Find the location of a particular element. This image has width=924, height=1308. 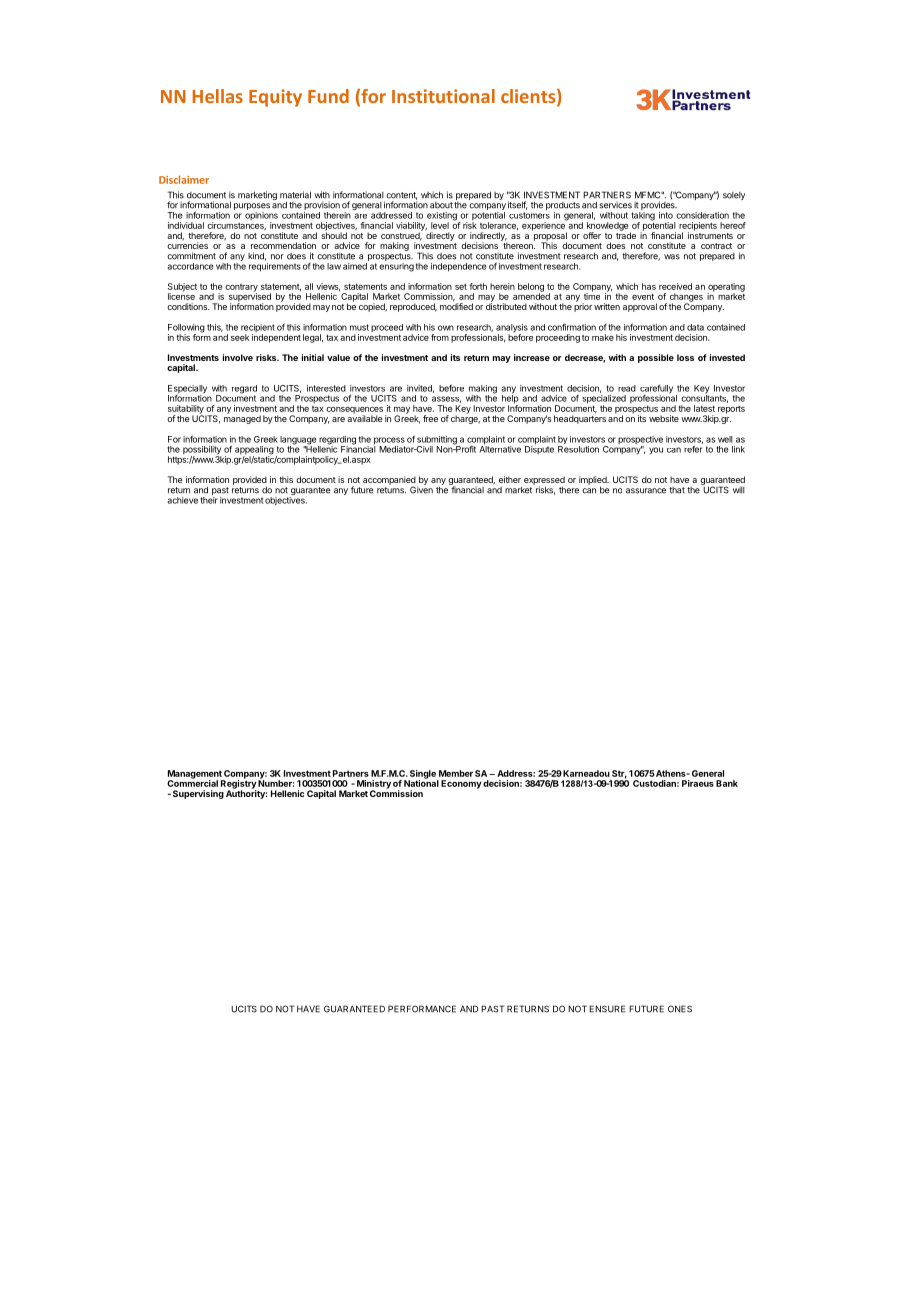

solely is located at coordinates (734, 196).
